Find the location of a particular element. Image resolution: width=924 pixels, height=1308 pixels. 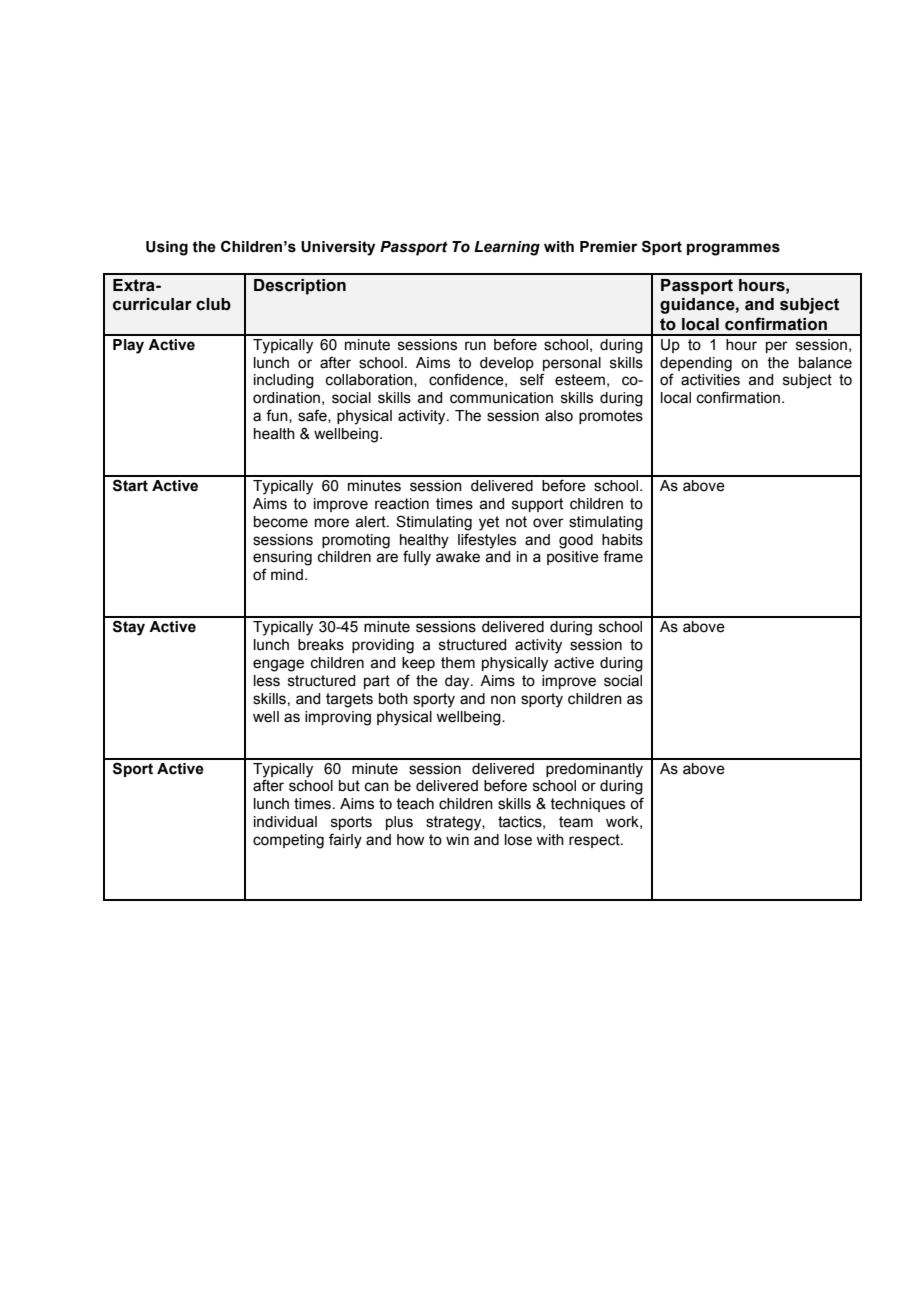

Using is located at coordinates (167, 248).
